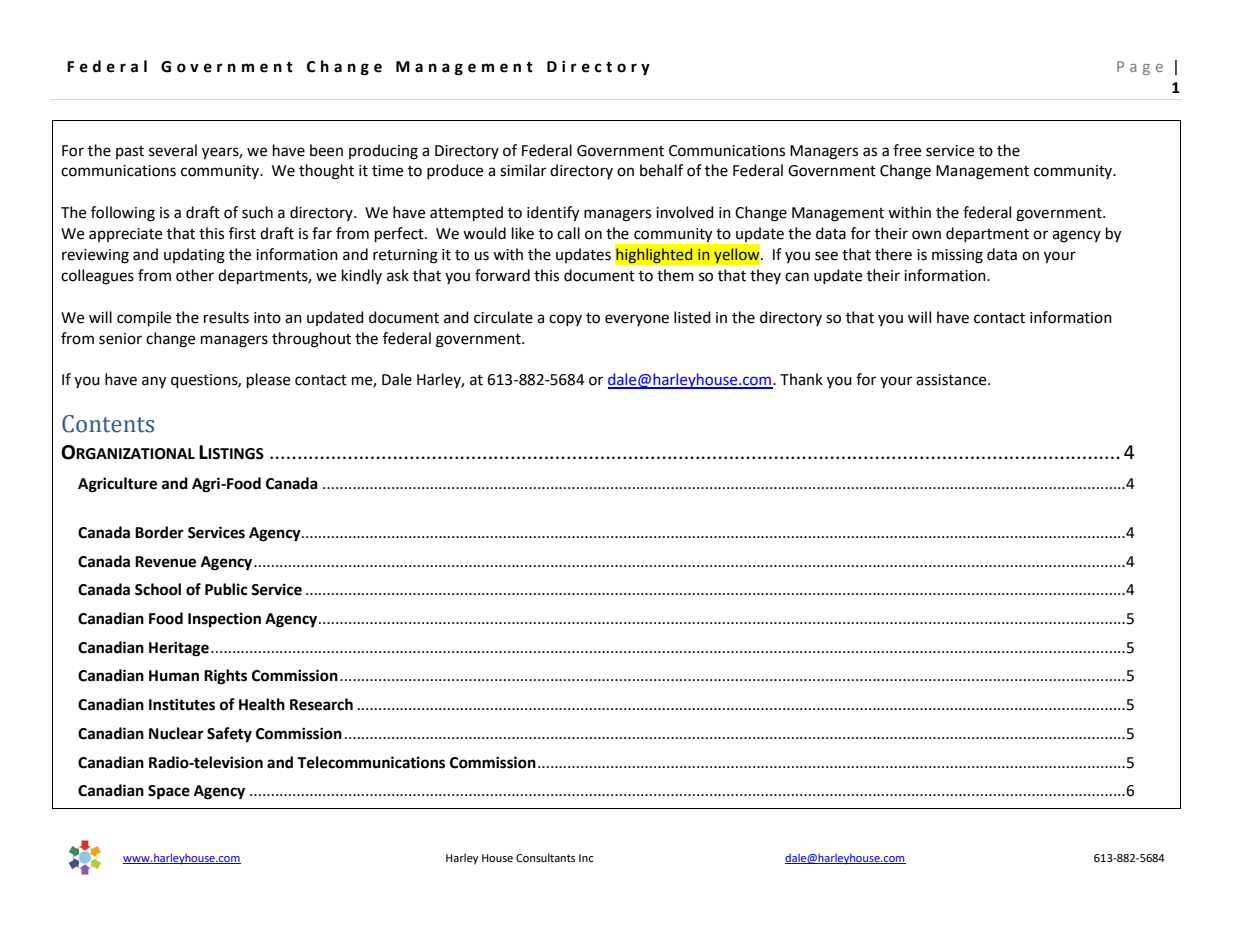 This screenshot has width=1233, height=952. What do you see at coordinates (586, 858) in the screenshot?
I see `Inc` at bounding box center [586, 858].
